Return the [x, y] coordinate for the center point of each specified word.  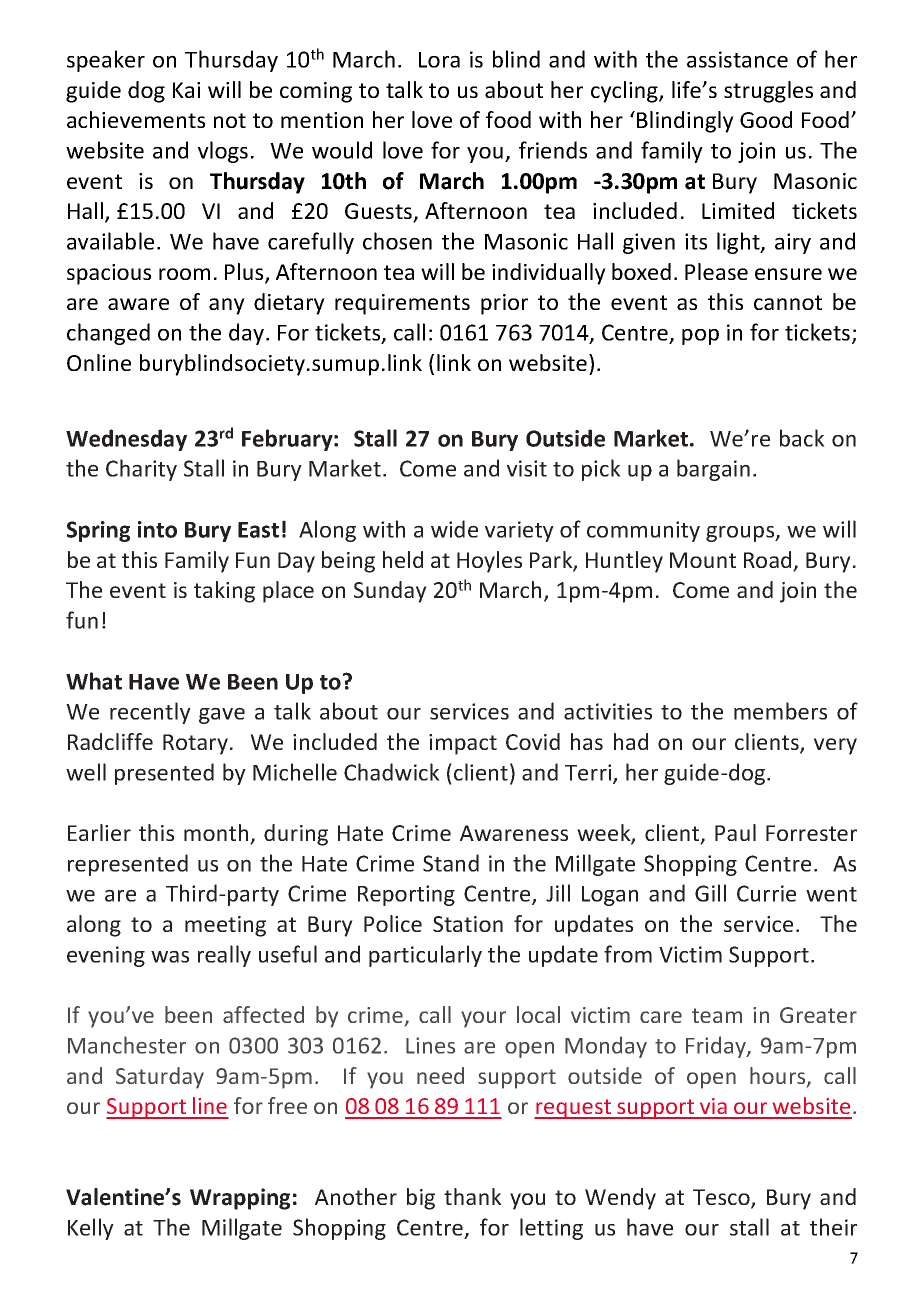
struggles [768, 92]
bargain [713, 470]
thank [473, 1196]
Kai [186, 90]
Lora [439, 60]
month [217, 834]
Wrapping [240, 1199]
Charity [141, 470]
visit [527, 468]
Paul [735, 832]
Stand [451, 863]
